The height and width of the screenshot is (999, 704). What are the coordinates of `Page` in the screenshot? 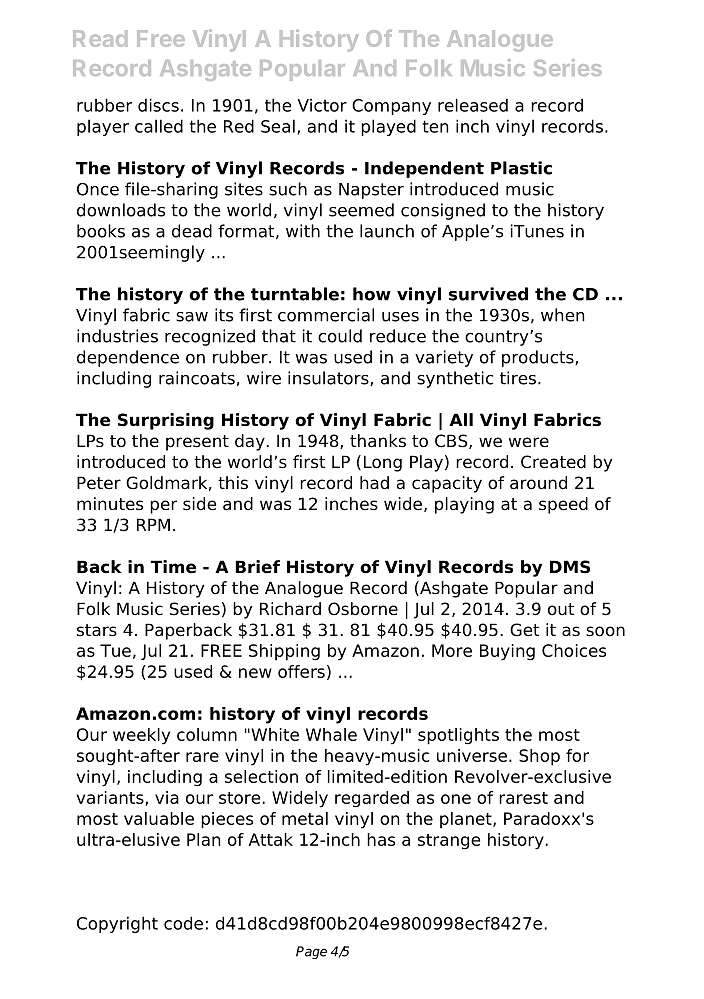 It's located at (311, 952).
